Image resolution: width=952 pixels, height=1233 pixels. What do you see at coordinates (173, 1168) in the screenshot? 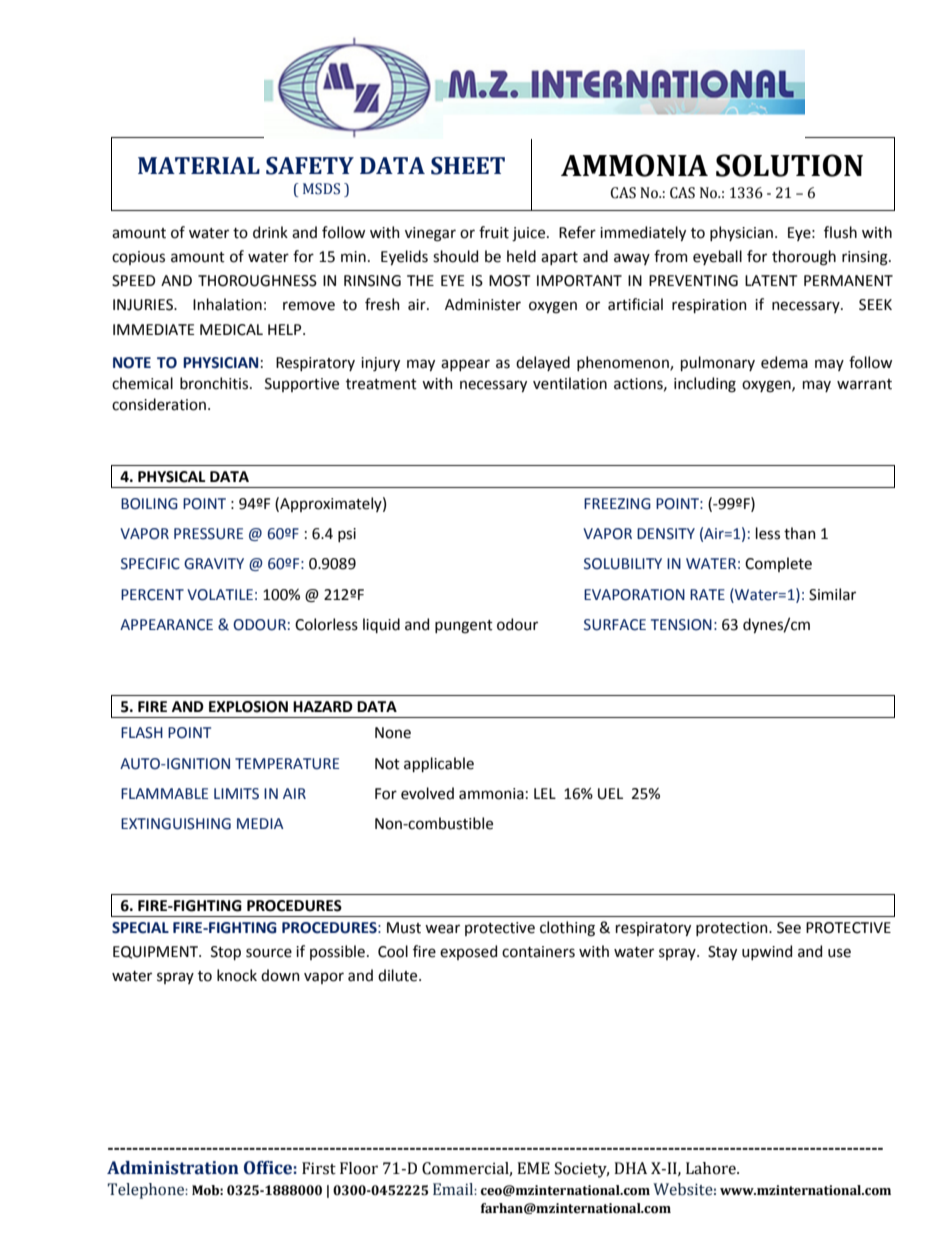
I see `Administration` at bounding box center [173, 1168].
